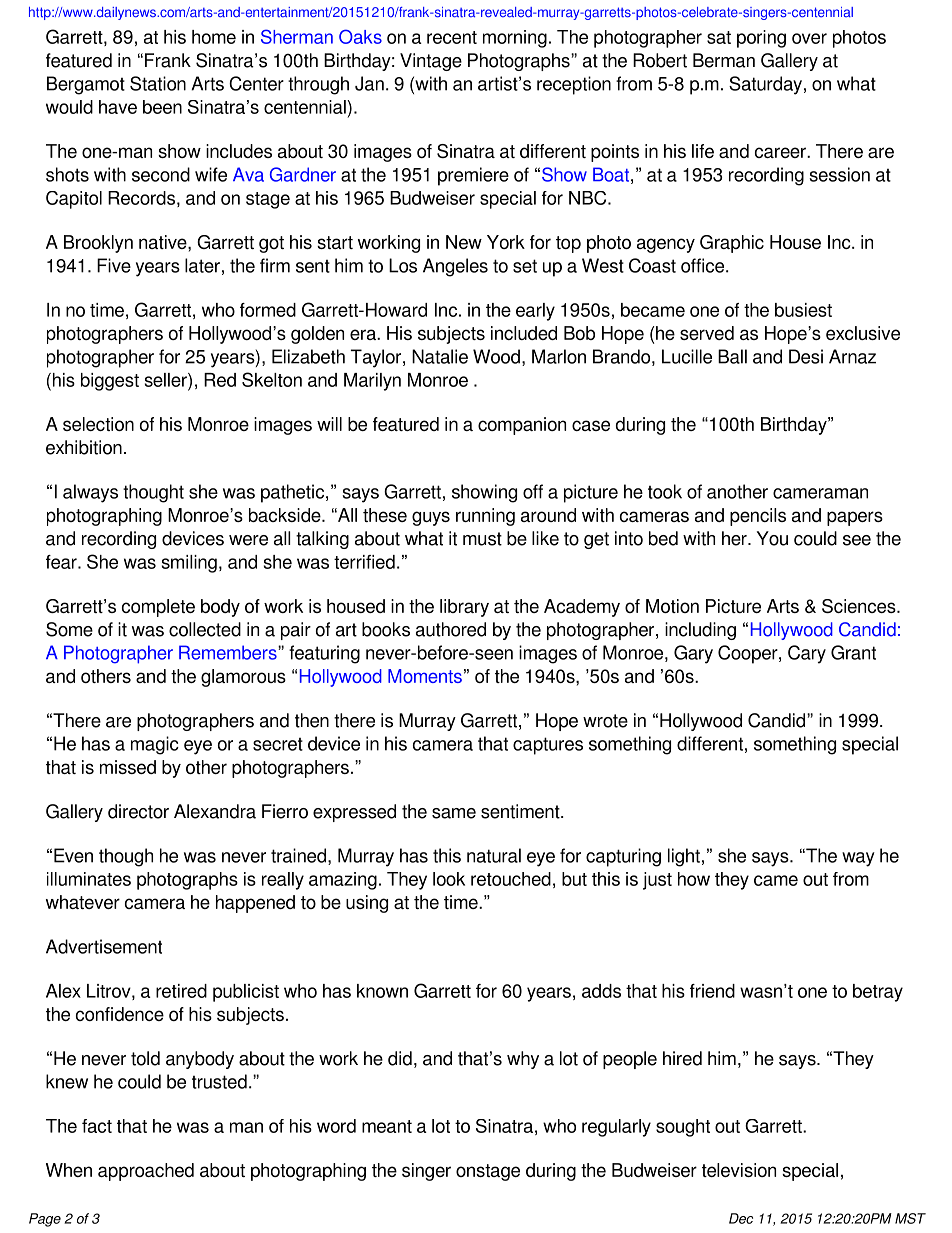  Describe the element at coordinates (158, 83) in the image. I see `Station` at that location.
